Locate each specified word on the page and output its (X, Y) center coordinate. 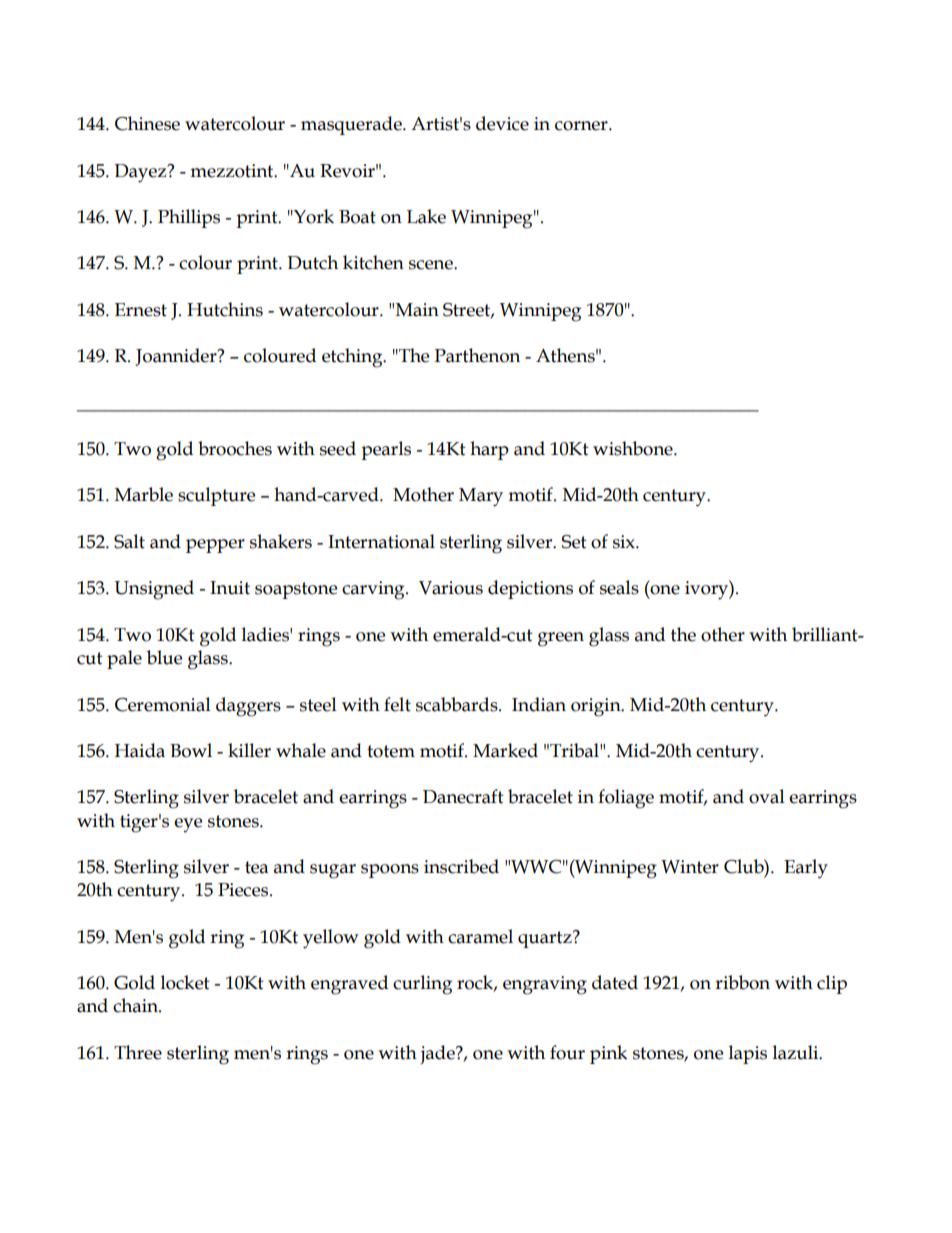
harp (489, 450)
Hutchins (225, 309)
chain (136, 1005)
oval (767, 796)
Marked (505, 750)
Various (451, 588)
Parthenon (477, 355)
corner (582, 126)
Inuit (230, 588)
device (502, 123)
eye (188, 825)
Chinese (147, 123)
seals (619, 587)
